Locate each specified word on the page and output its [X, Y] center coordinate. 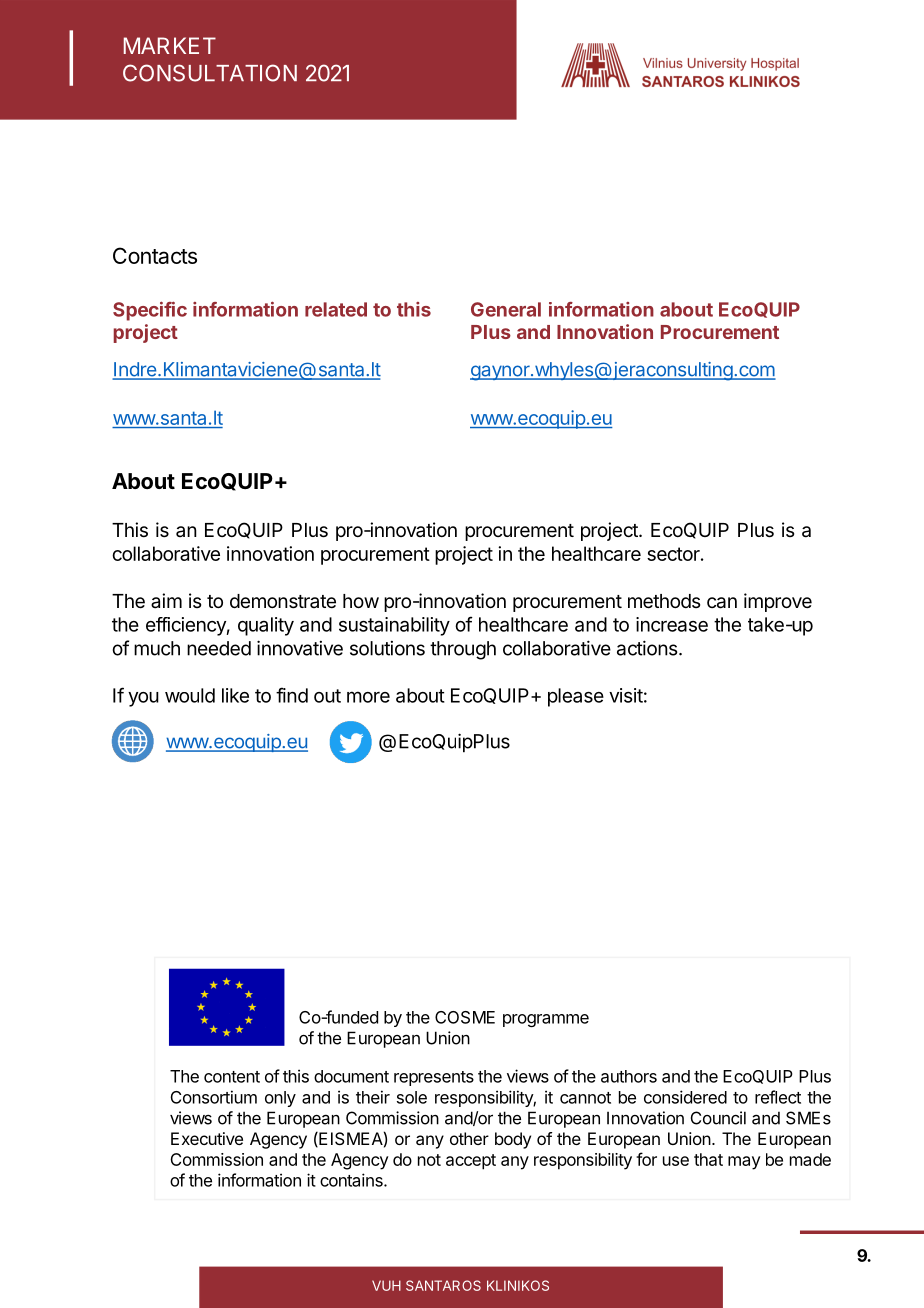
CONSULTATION [210, 73]
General [506, 309]
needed [219, 648]
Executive [207, 1138]
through [463, 650]
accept [471, 1162]
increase [672, 624]
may [744, 1163]
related [336, 309]
